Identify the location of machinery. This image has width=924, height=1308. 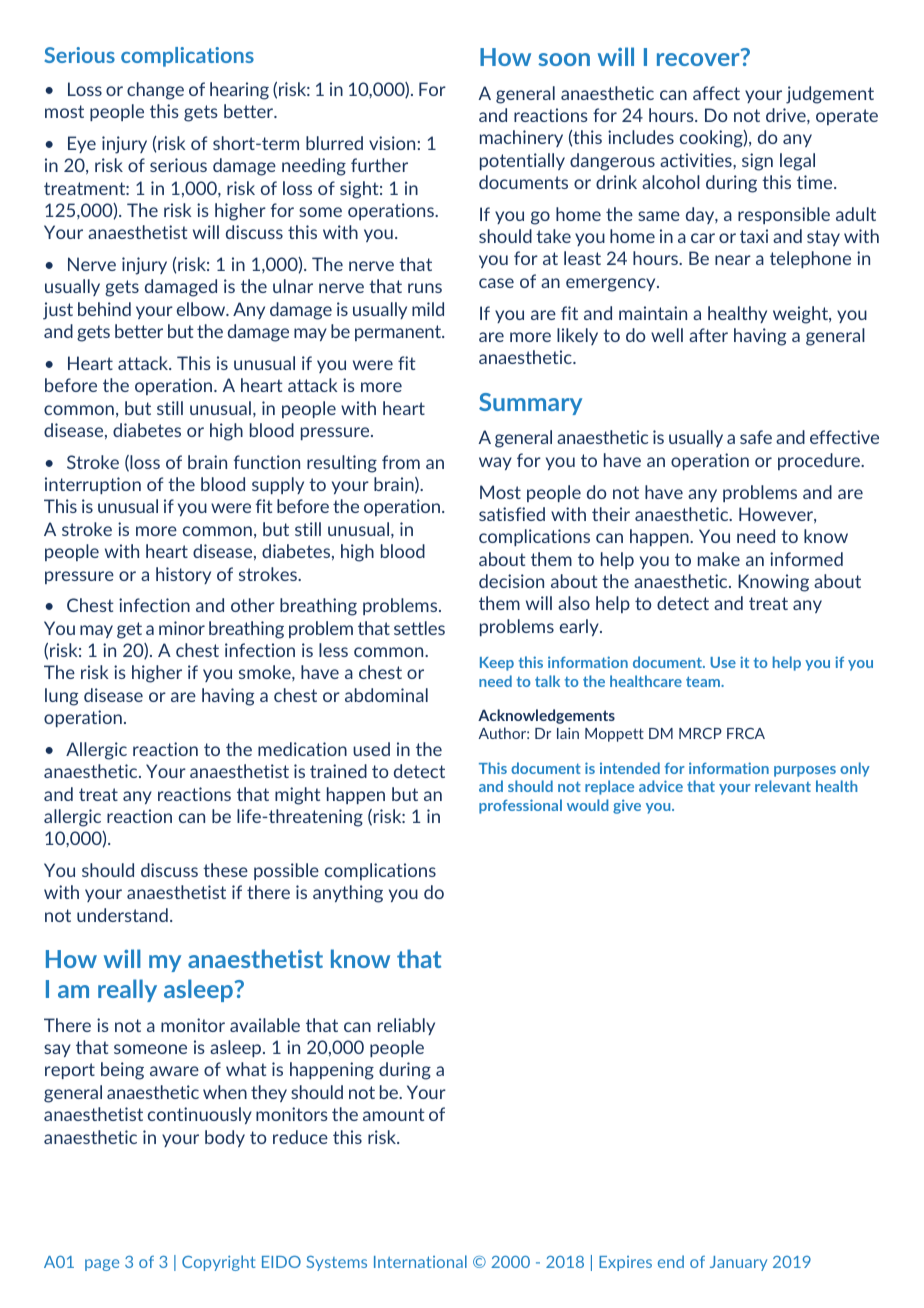
(521, 138).
